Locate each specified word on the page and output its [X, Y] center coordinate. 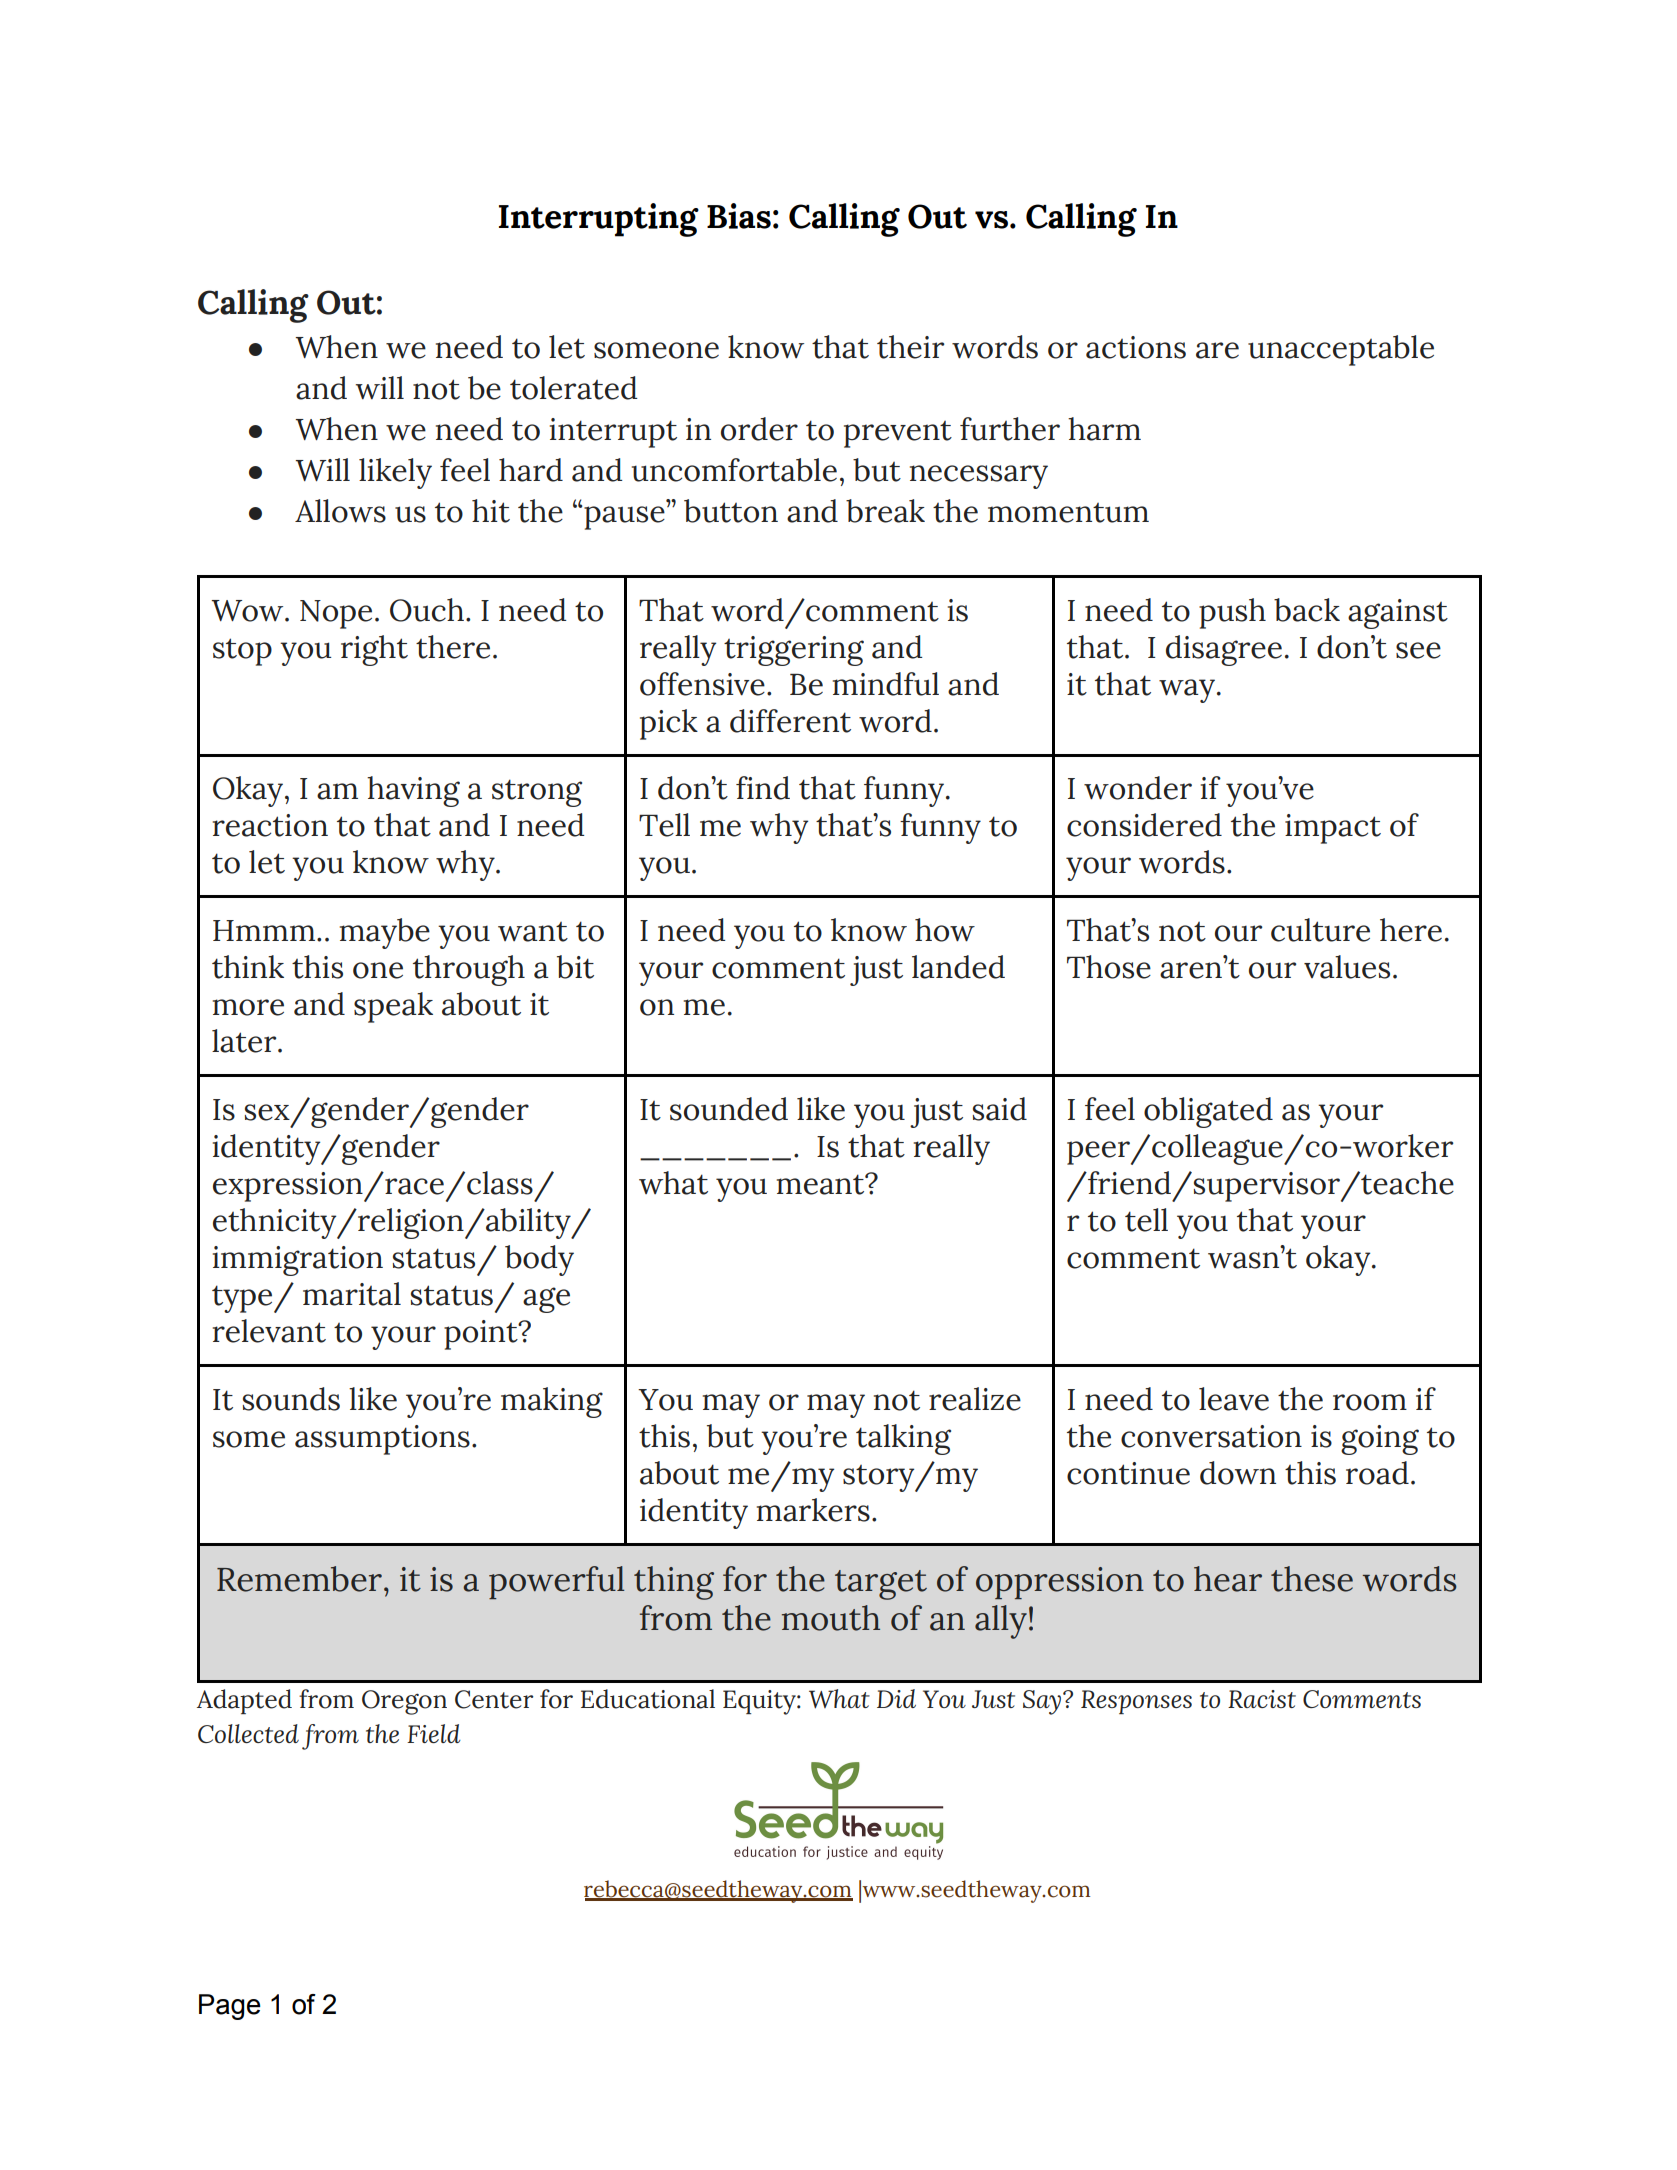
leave [1234, 1399]
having [413, 791]
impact [1333, 829]
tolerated [573, 388]
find [763, 788]
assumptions [382, 1440]
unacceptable [1341, 350]
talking [903, 1439]
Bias [739, 216]
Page [230, 2007]
